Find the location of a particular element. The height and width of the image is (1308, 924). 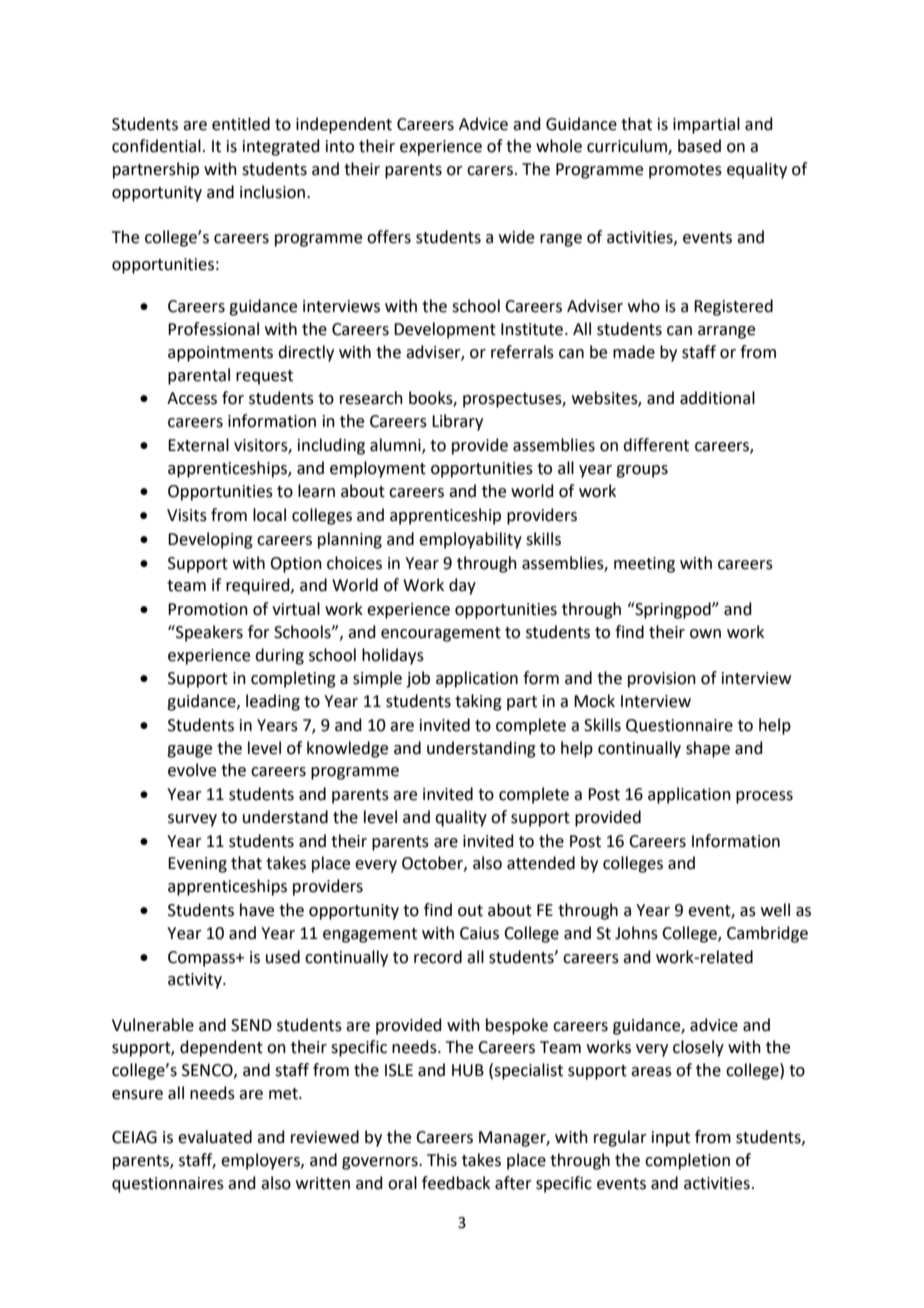

evaluated is located at coordinates (215, 1137).
